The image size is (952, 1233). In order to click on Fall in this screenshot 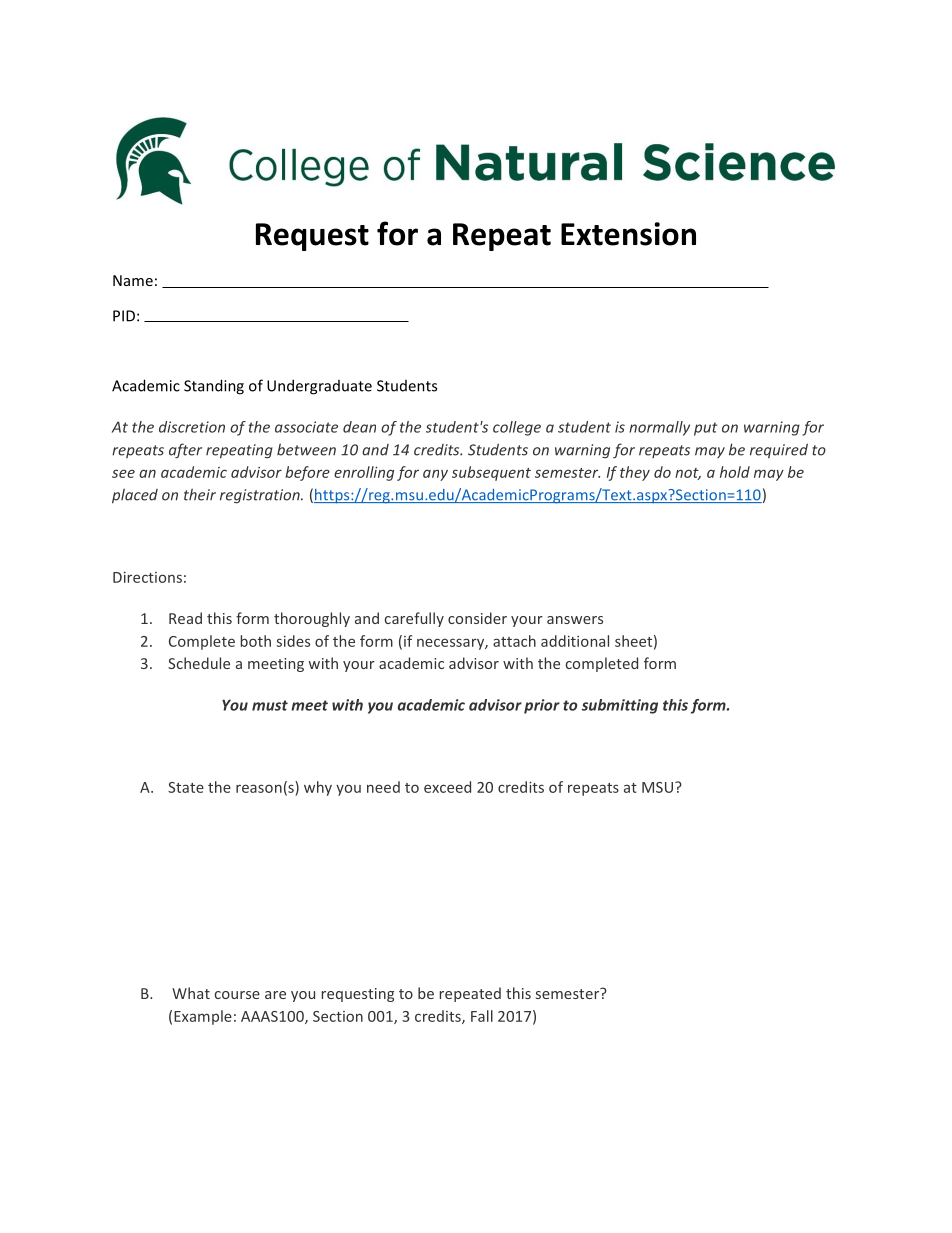, I will do `click(482, 1016)`.
